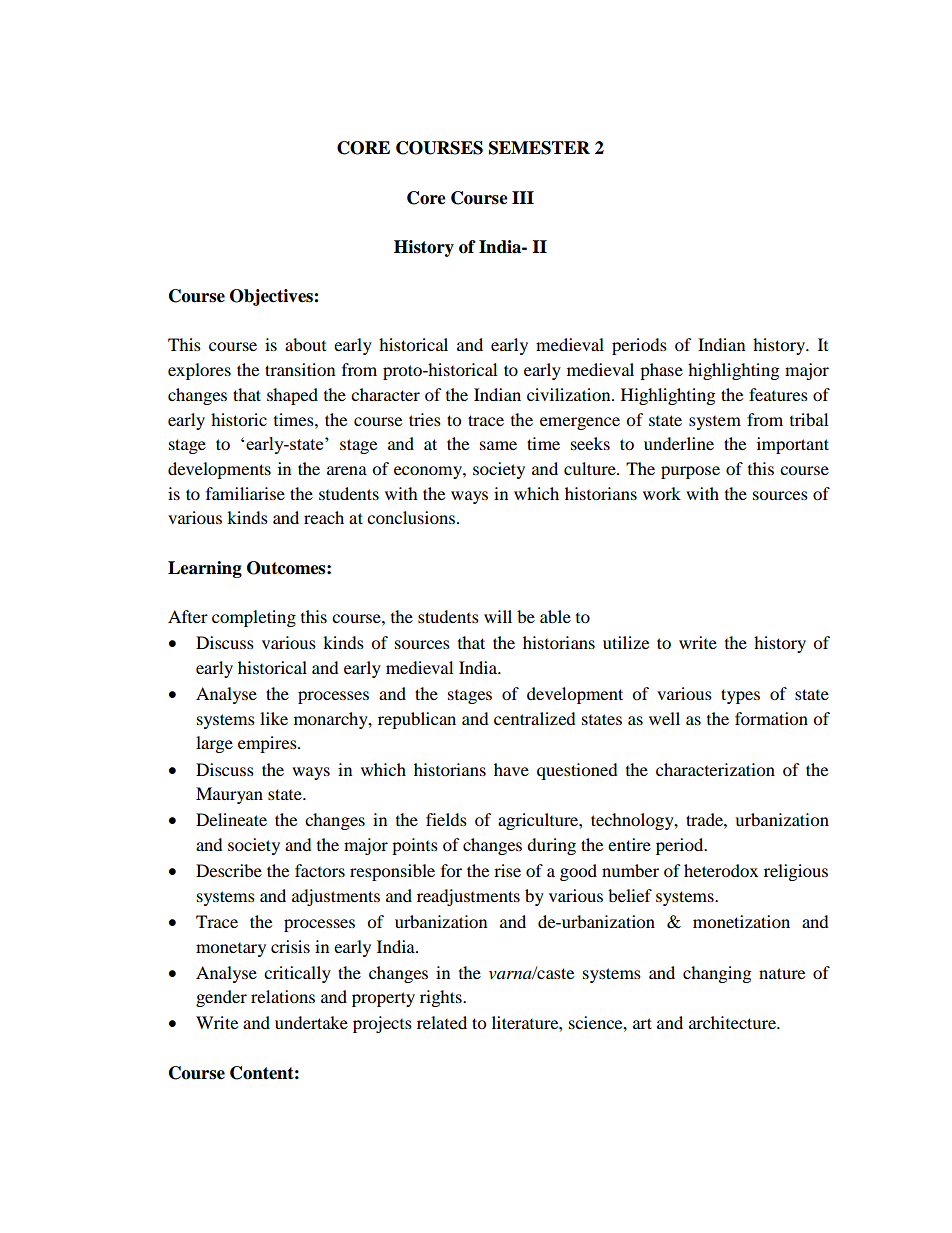 Image resolution: width=952 pixels, height=1233 pixels. What do you see at coordinates (305, 344) in the document?
I see `about` at bounding box center [305, 344].
